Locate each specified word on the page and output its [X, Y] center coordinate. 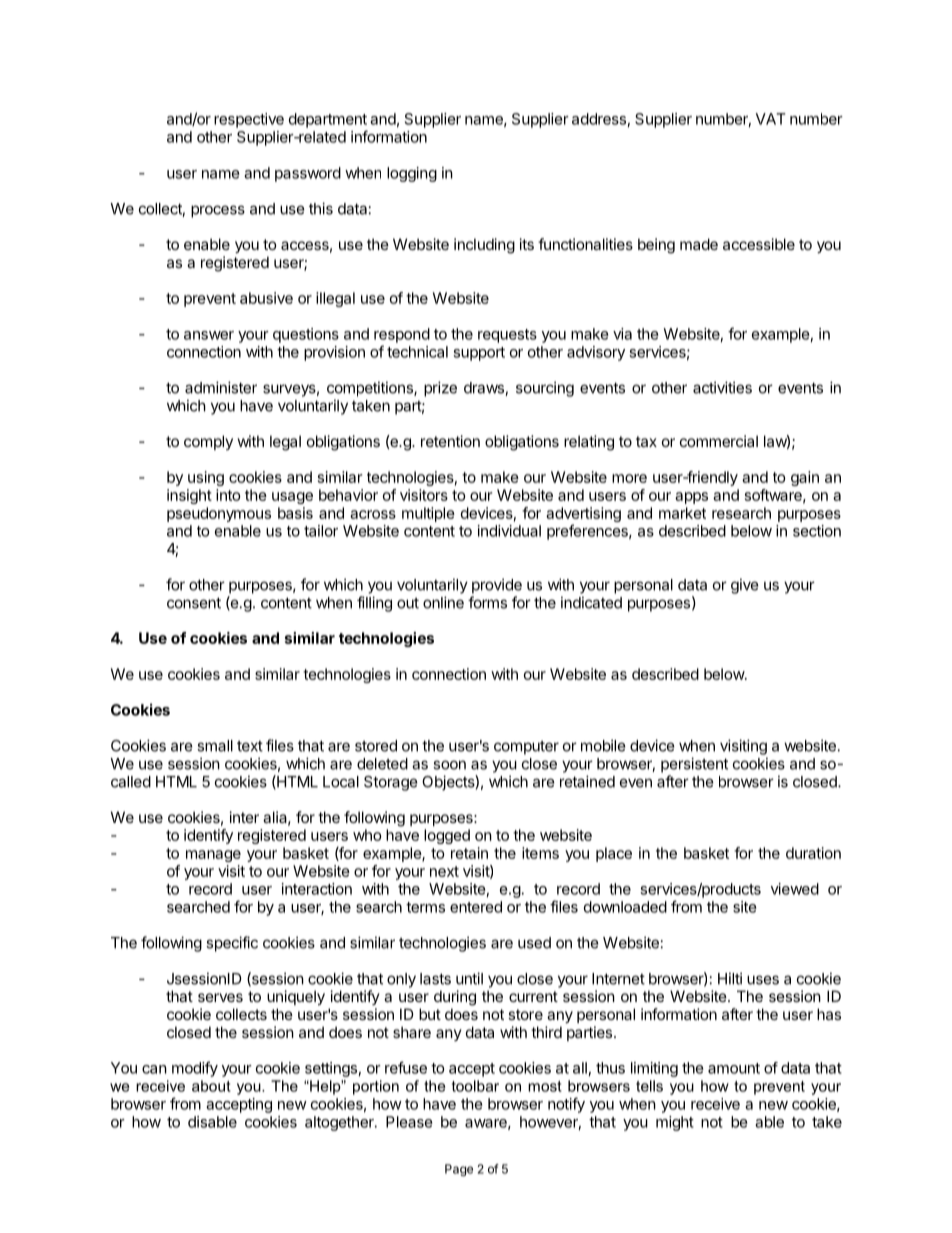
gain [805, 478]
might [675, 1123]
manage [213, 856]
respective [249, 120]
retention [450, 441]
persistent [694, 765]
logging [412, 174]
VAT [771, 119]
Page [459, 1170]
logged [447, 836]
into [228, 495]
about [211, 1086]
